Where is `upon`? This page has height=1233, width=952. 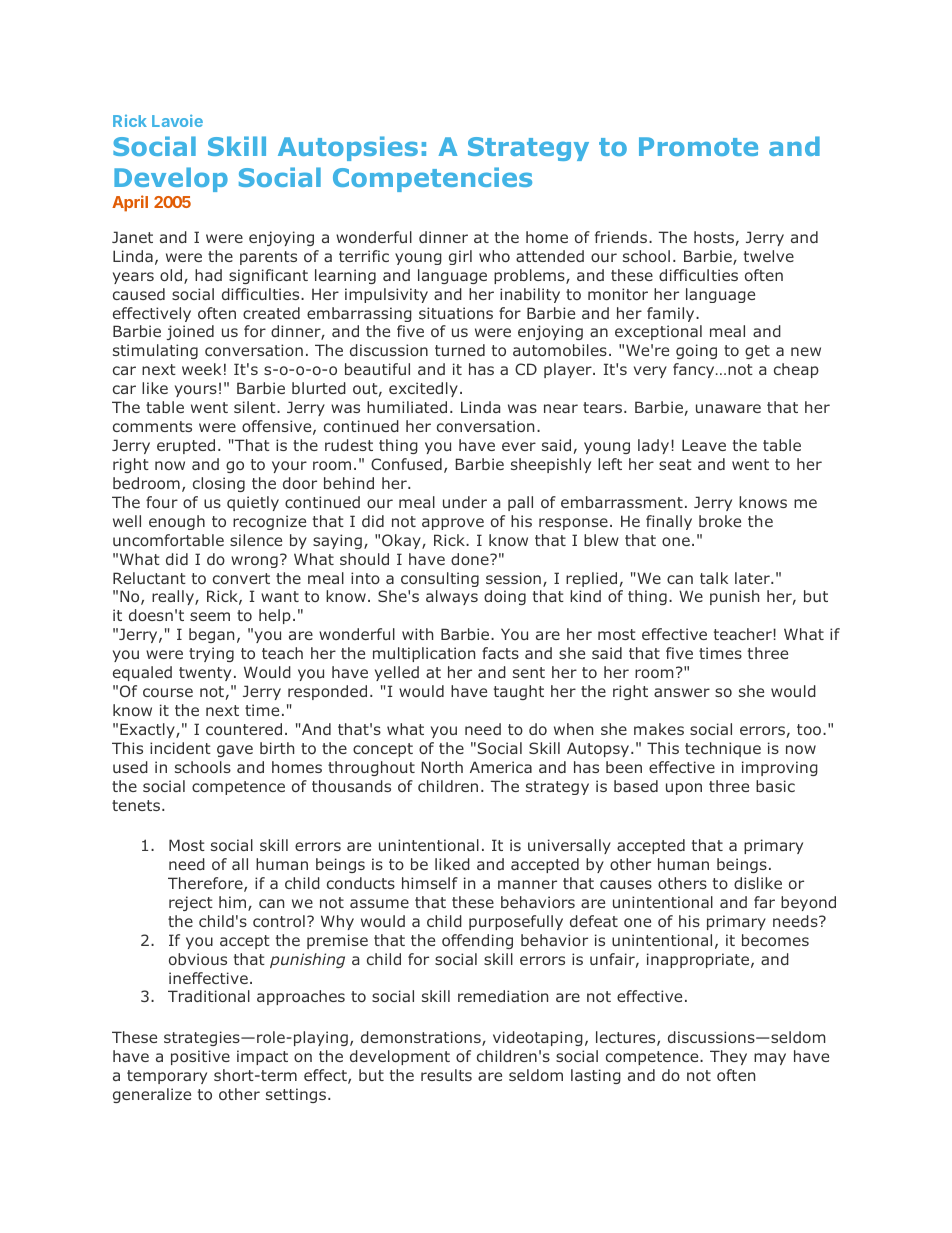
upon is located at coordinates (684, 789).
